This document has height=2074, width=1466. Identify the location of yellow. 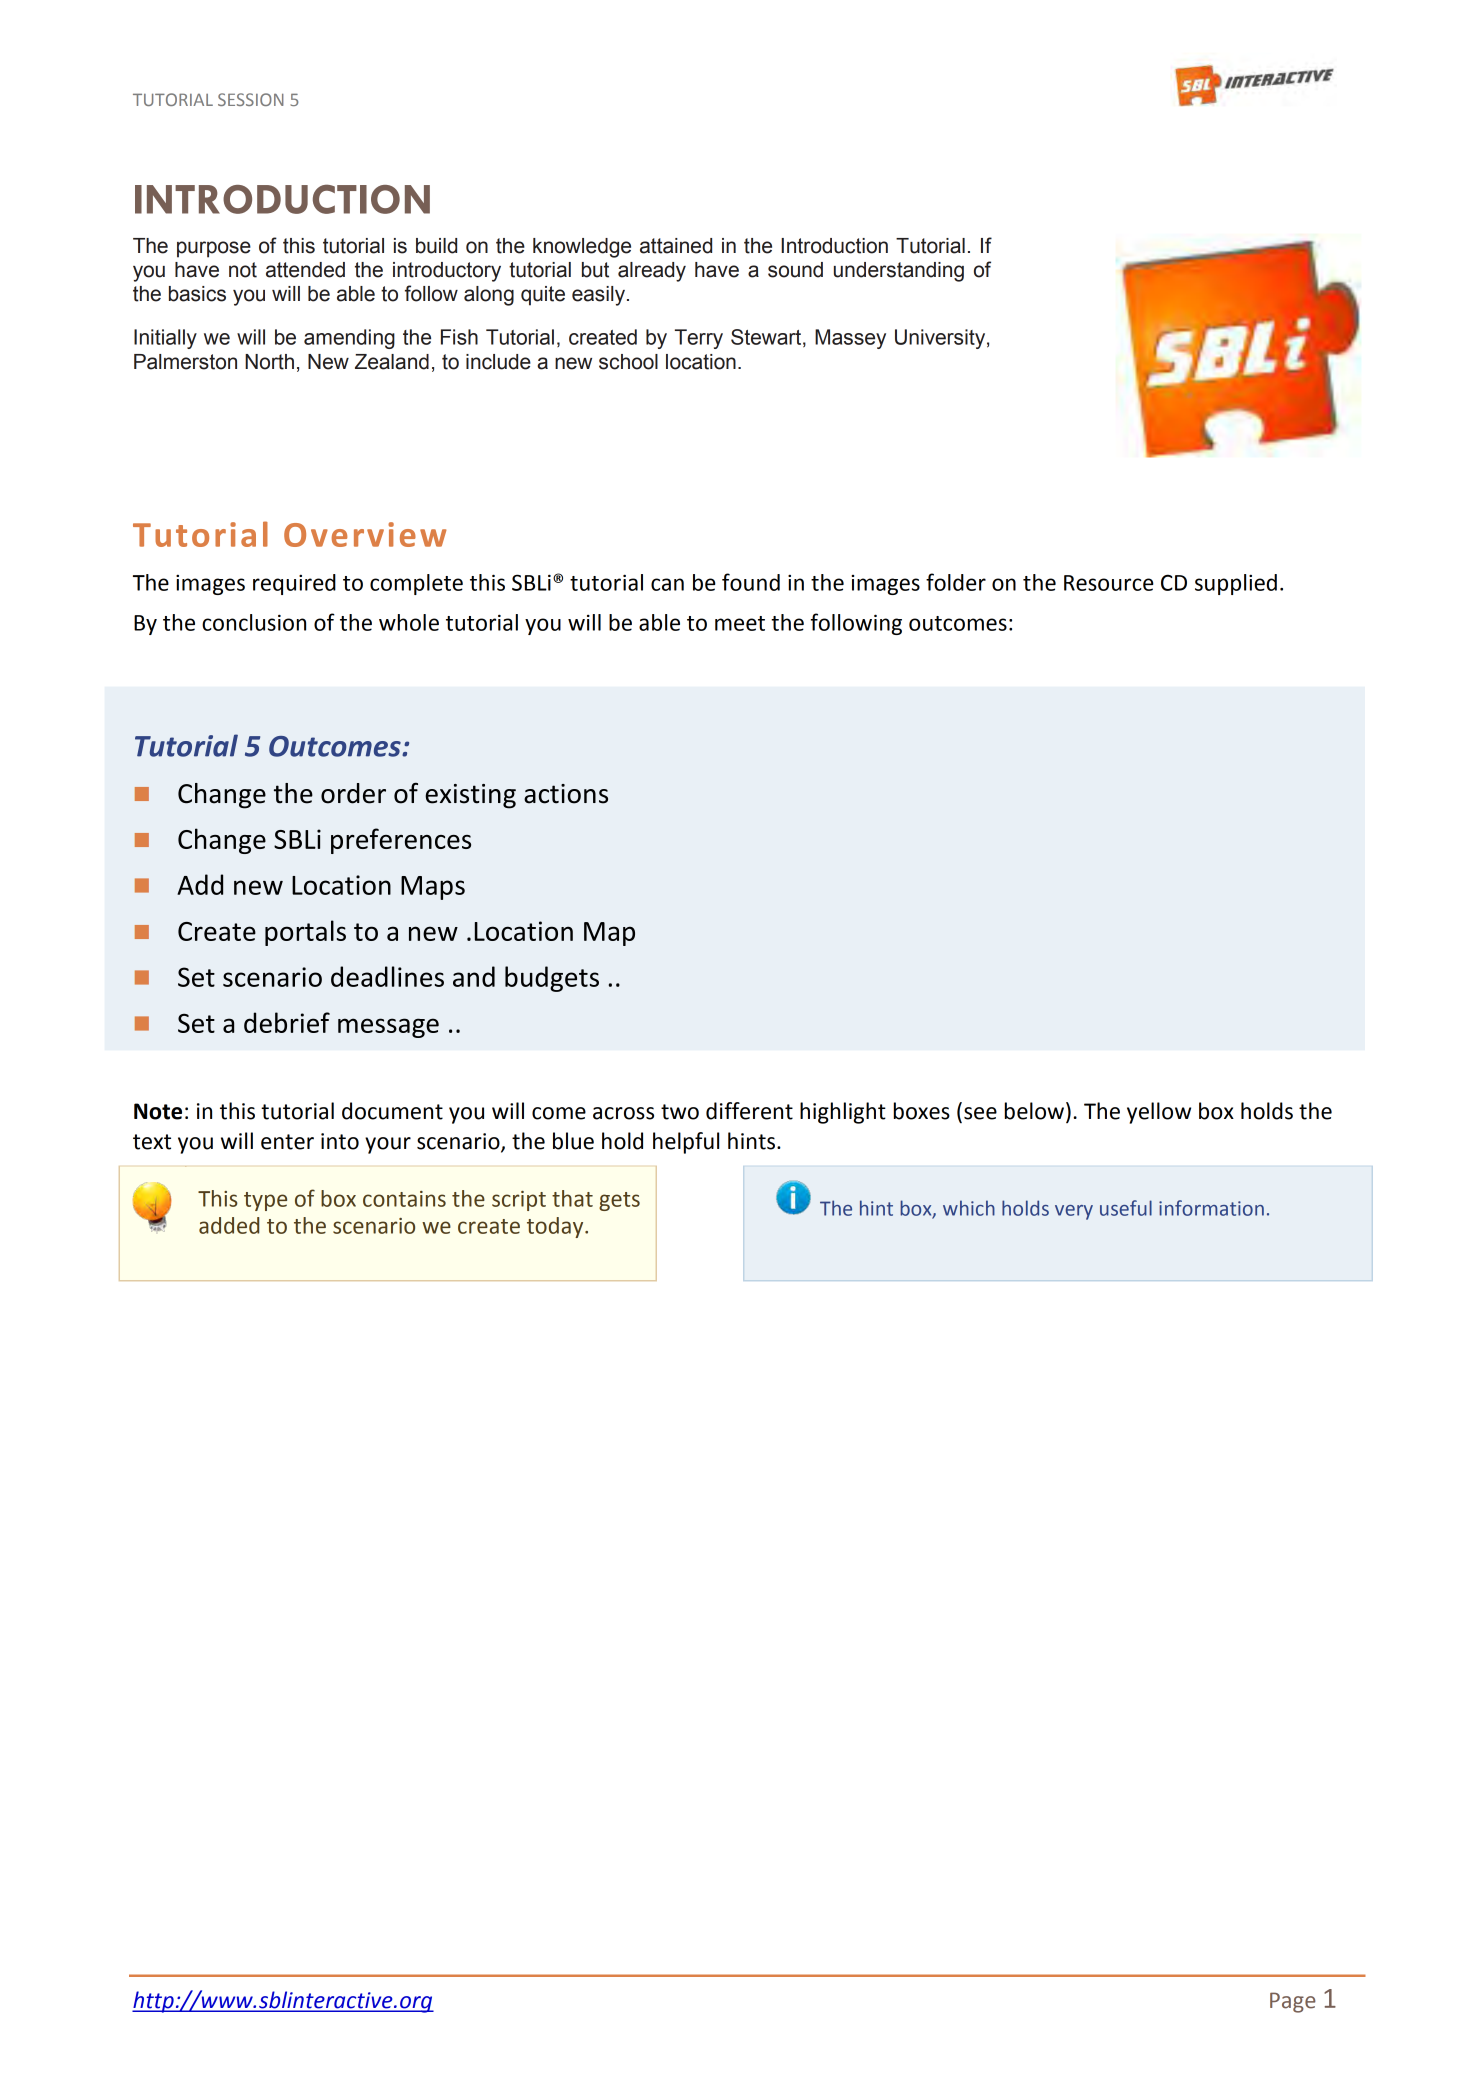
(1159, 1113).
